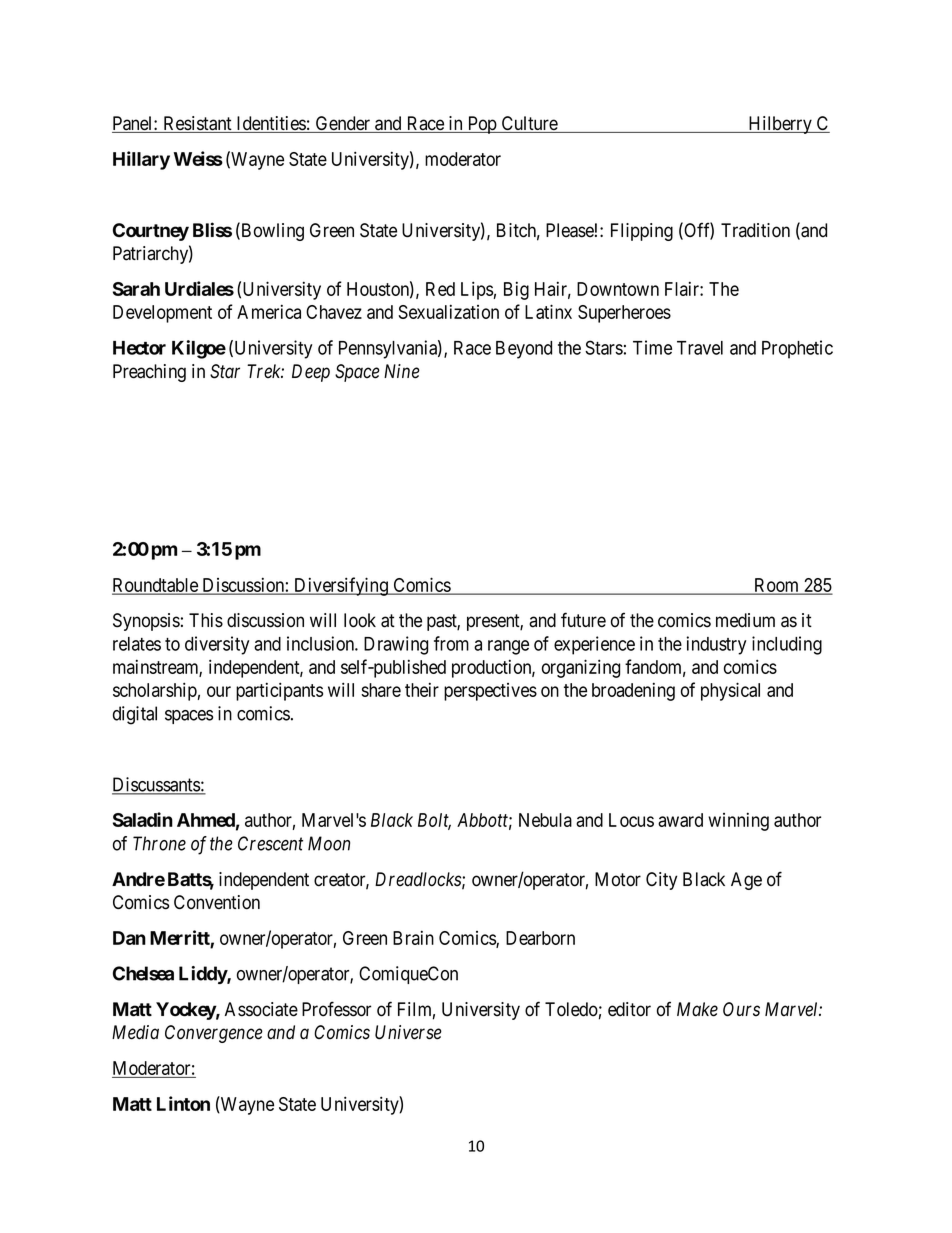  I want to click on This, so click(206, 620).
